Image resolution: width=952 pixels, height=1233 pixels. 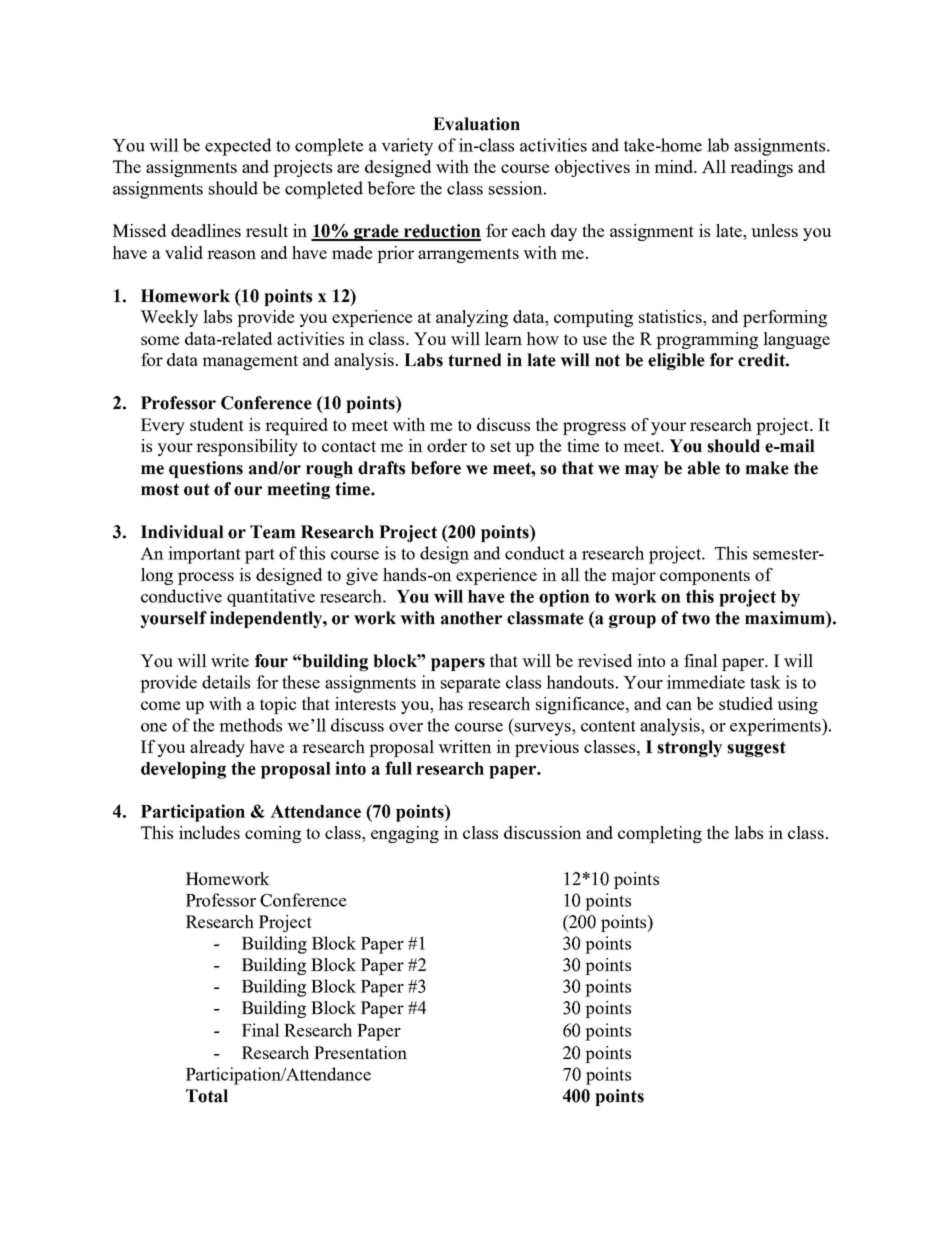 What do you see at coordinates (674, 166) in the screenshot?
I see `mind` at bounding box center [674, 166].
